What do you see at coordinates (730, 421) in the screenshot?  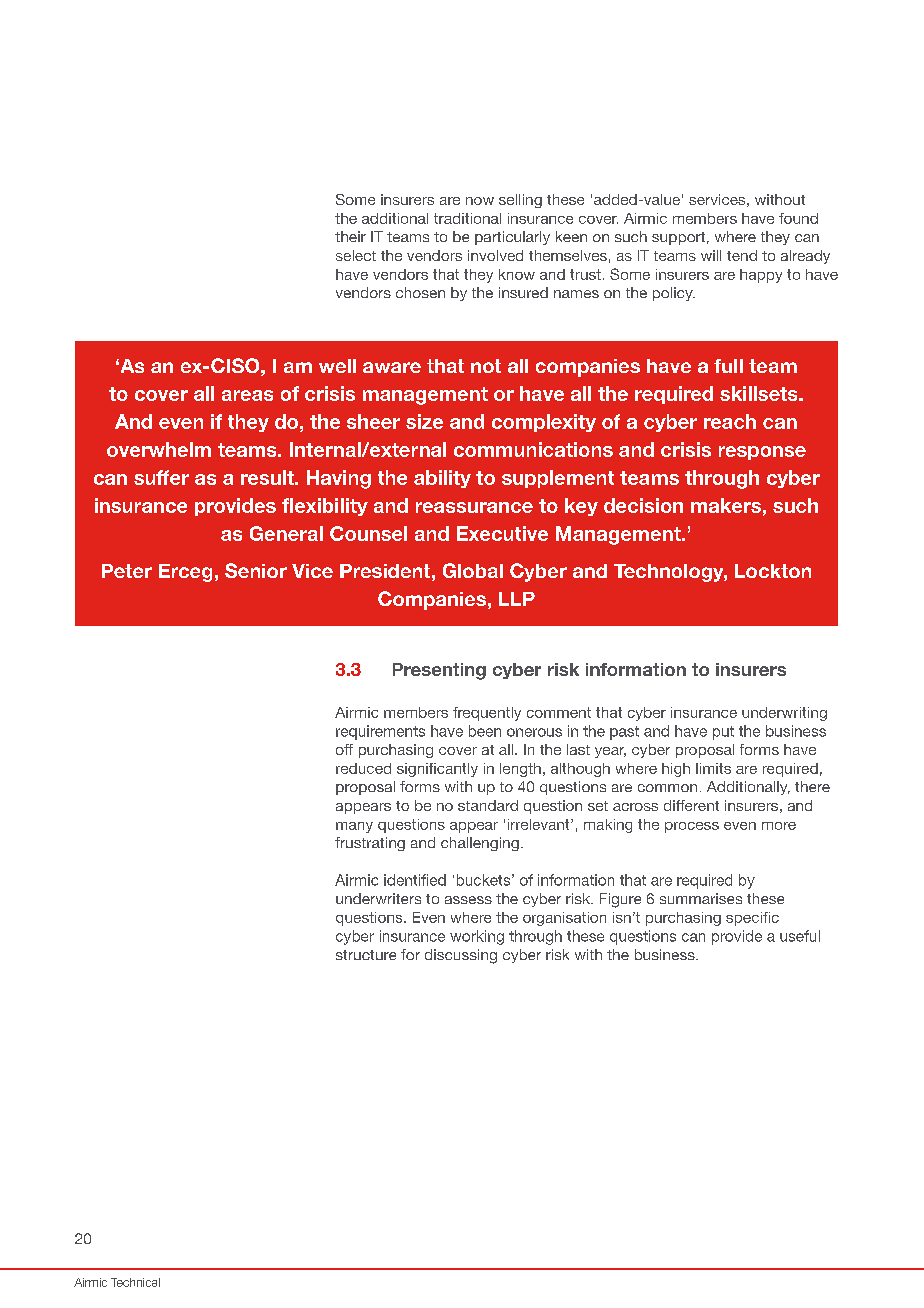 I see `reach` at bounding box center [730, 421].
